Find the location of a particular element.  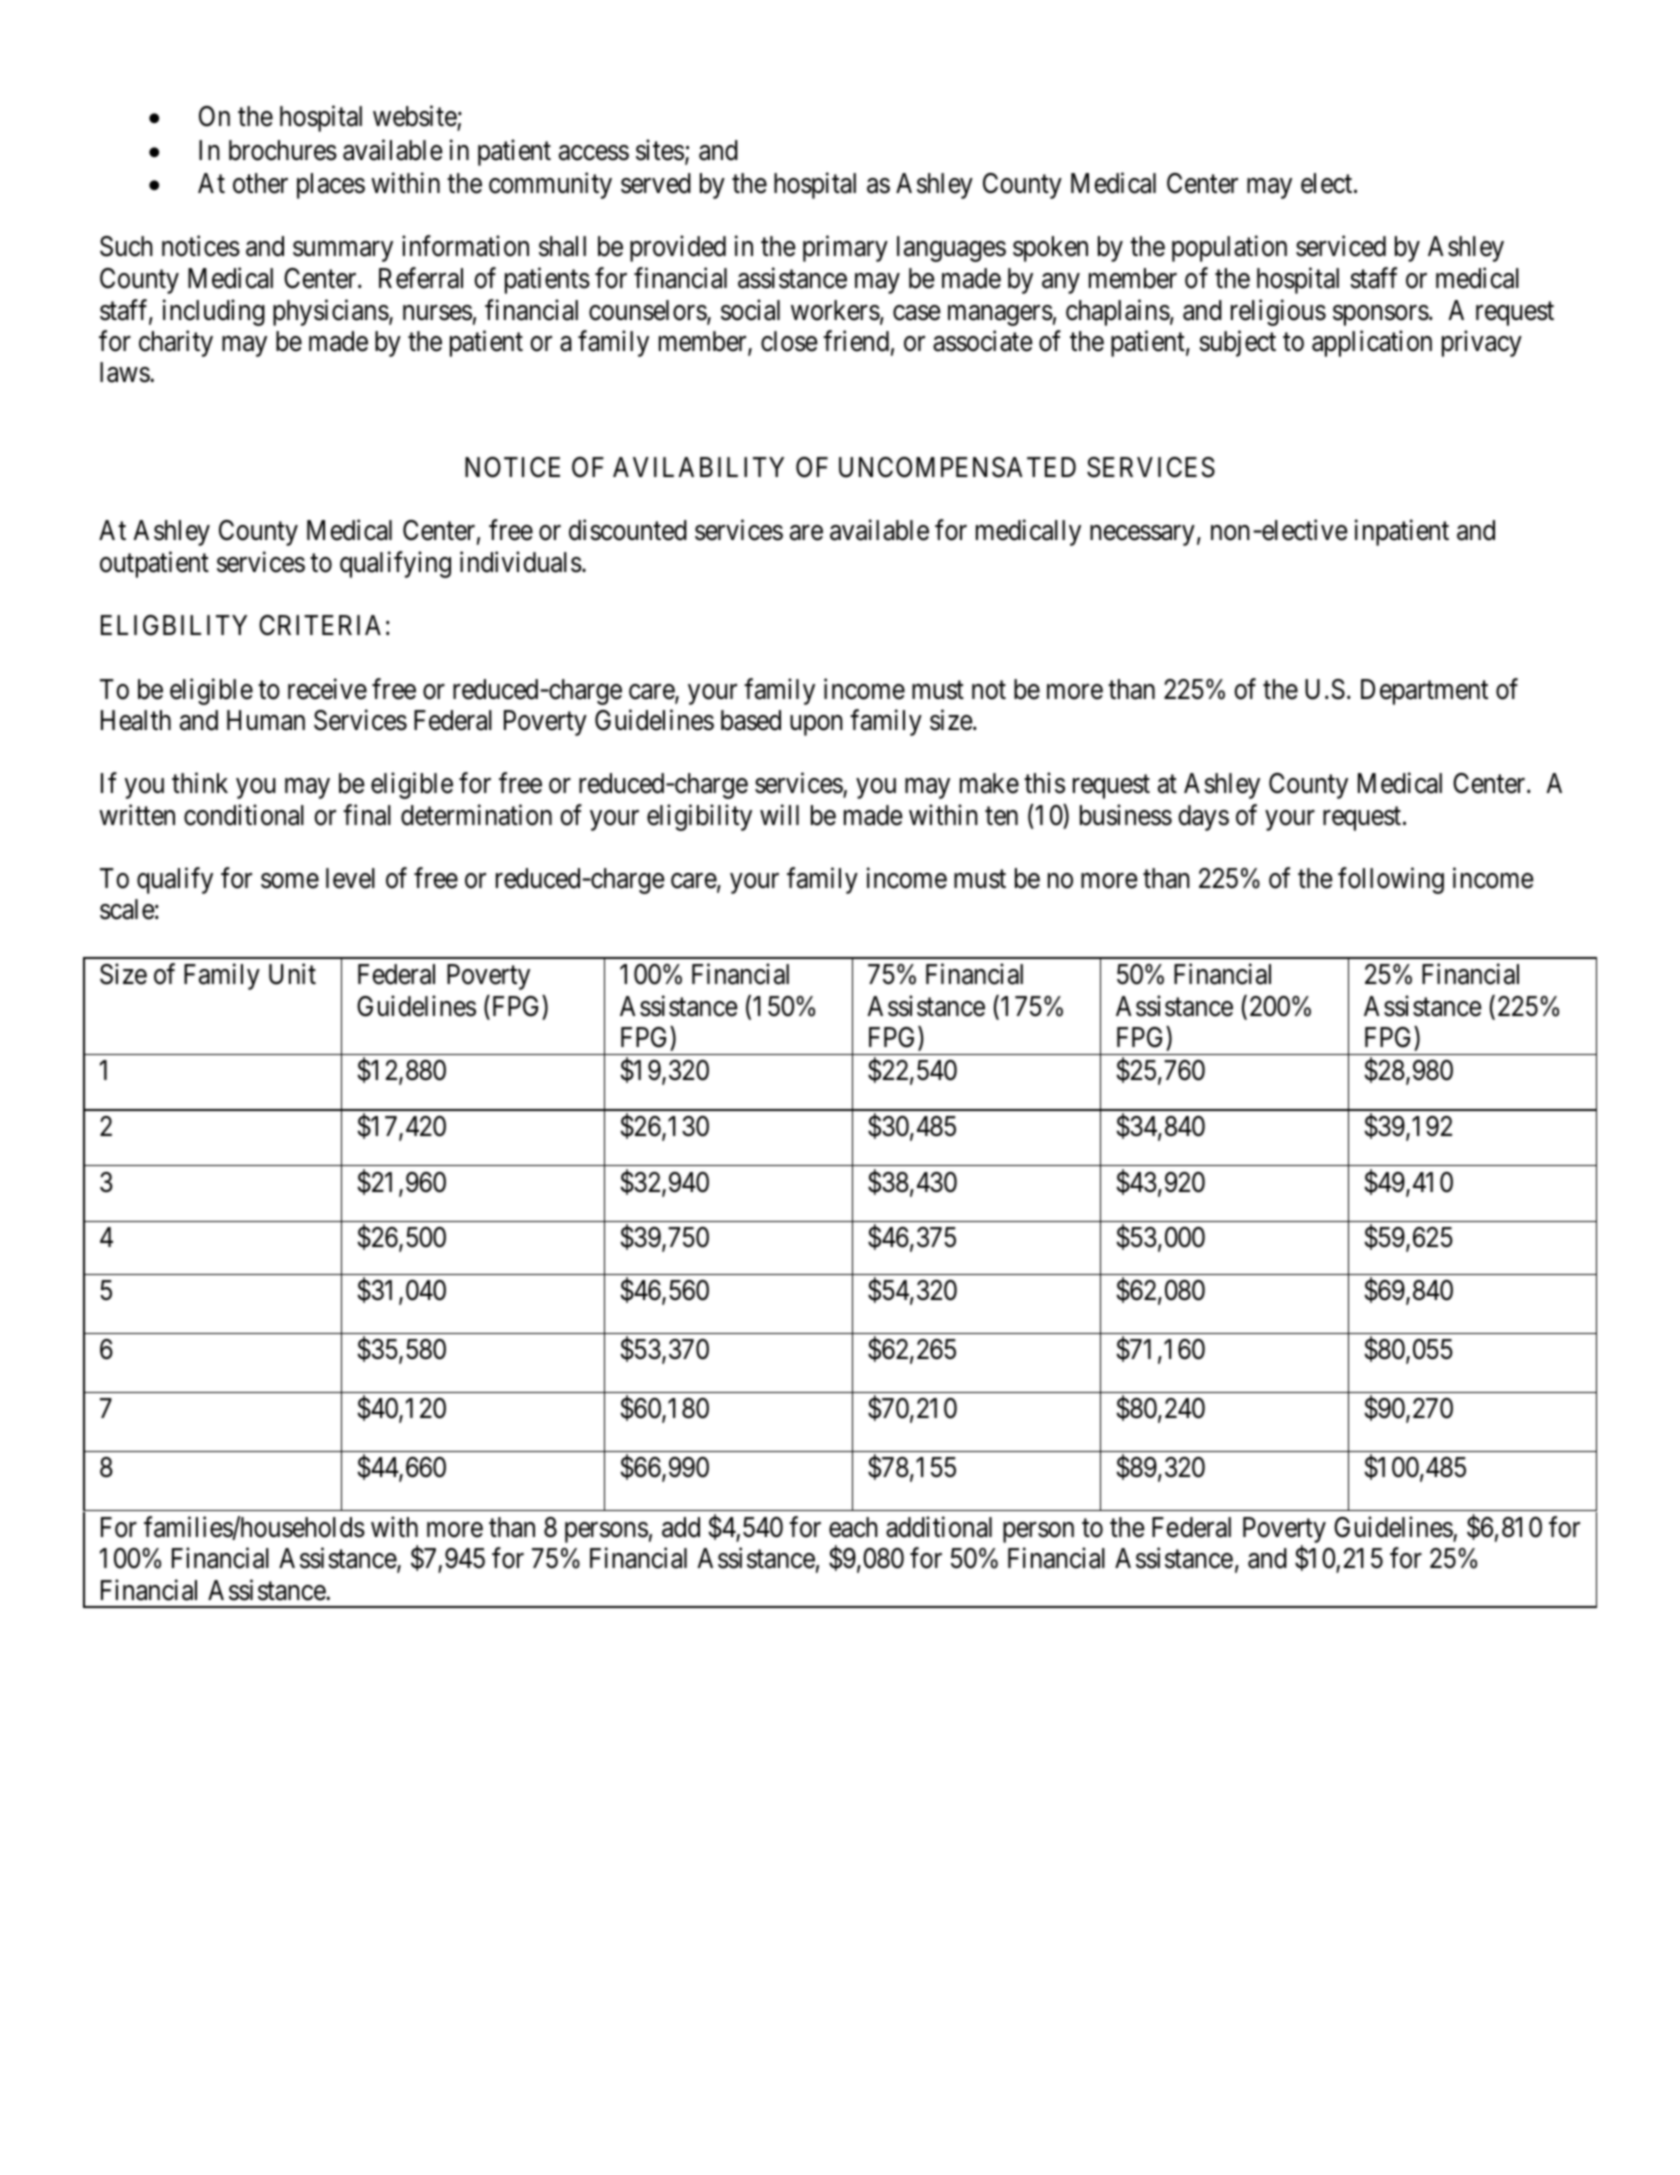

serviced is located at coordinates (1341, 246).
